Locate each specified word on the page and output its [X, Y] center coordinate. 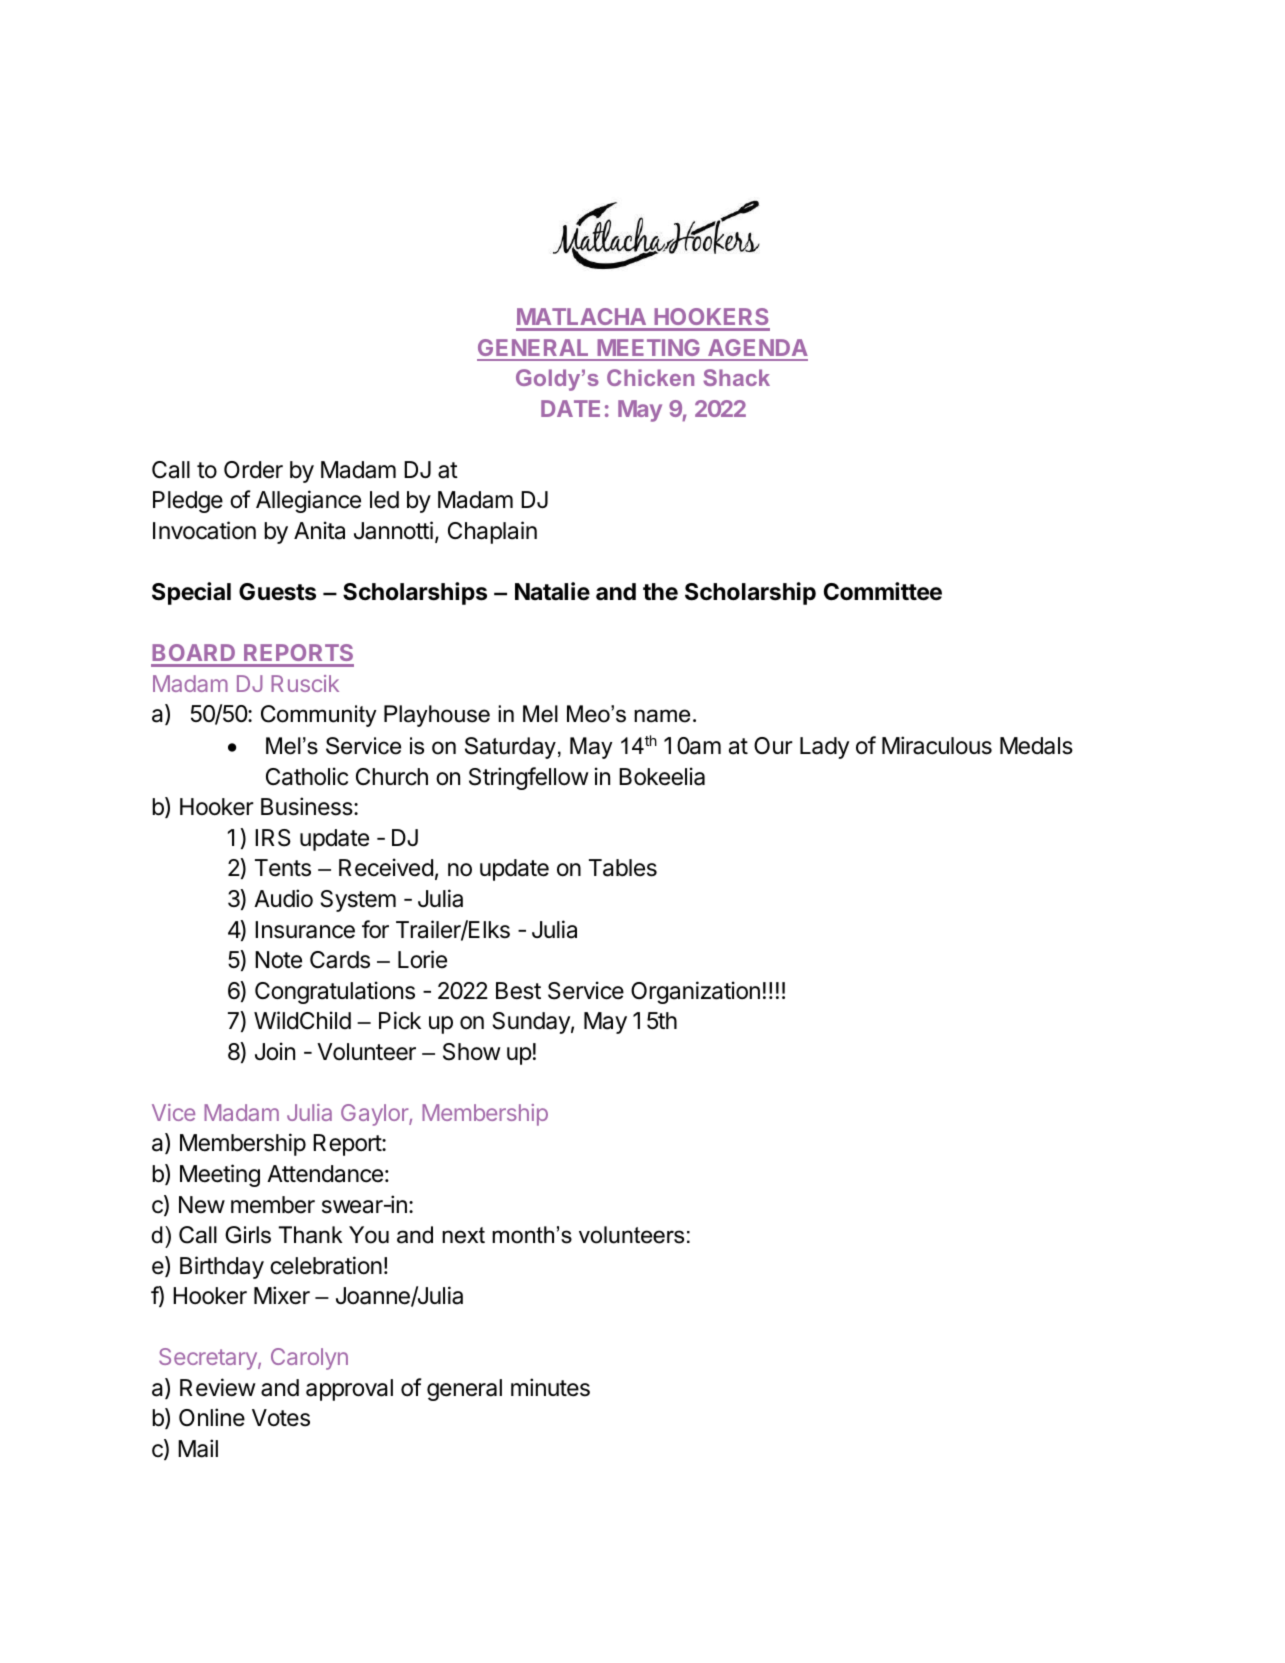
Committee [883, 591]
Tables [623, 868]
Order [253, 470]
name [662, 716]
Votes [281, 1418]
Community [319, 716]
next [463, 1235]
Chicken [650, 377]
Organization [695, 992]
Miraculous [937, 745]
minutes [550, 1387]
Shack [736, 377]
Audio [283, 898]
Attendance [325, 1174]
